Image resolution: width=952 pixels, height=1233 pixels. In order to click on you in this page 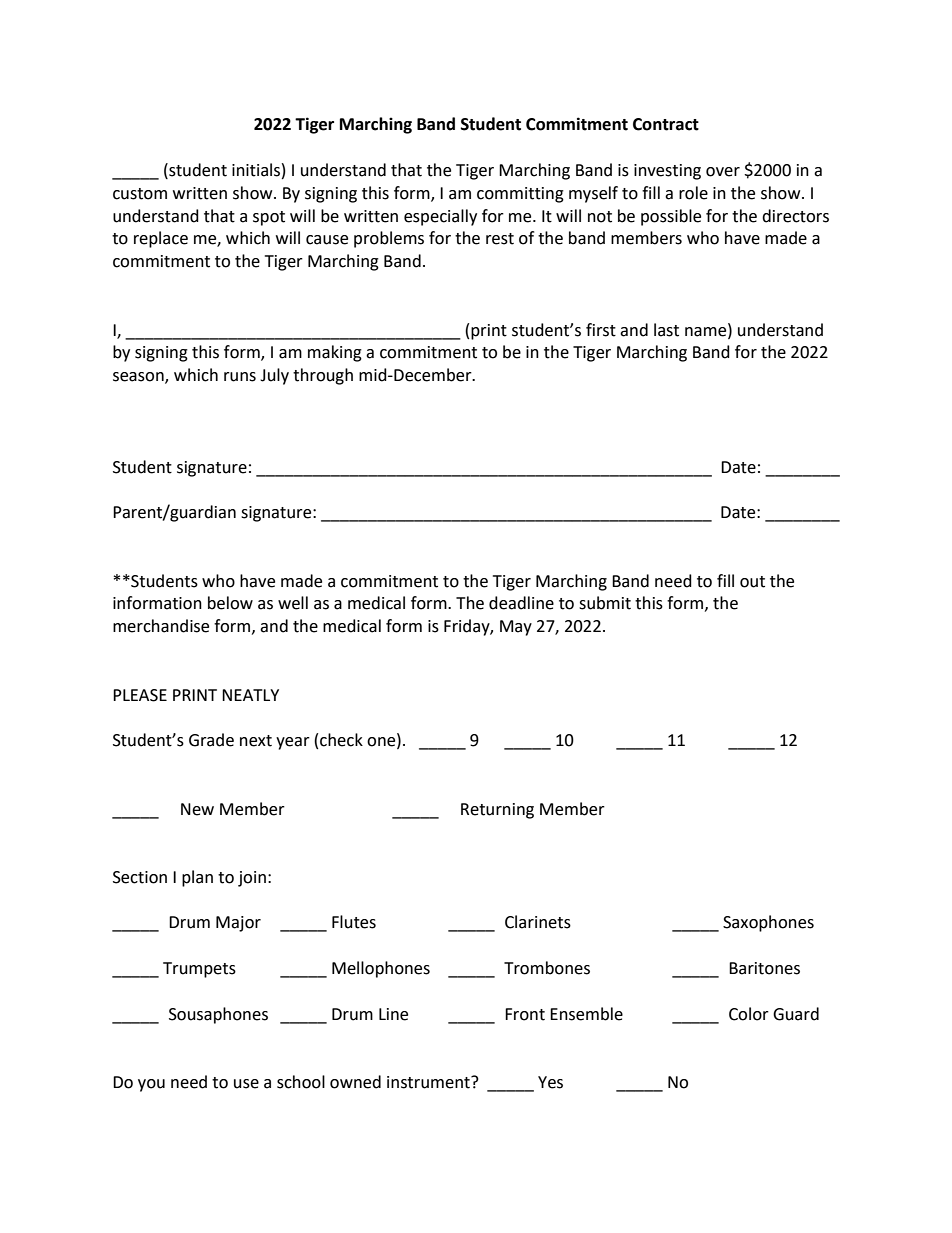, I will do `click(151, 1085)`.
